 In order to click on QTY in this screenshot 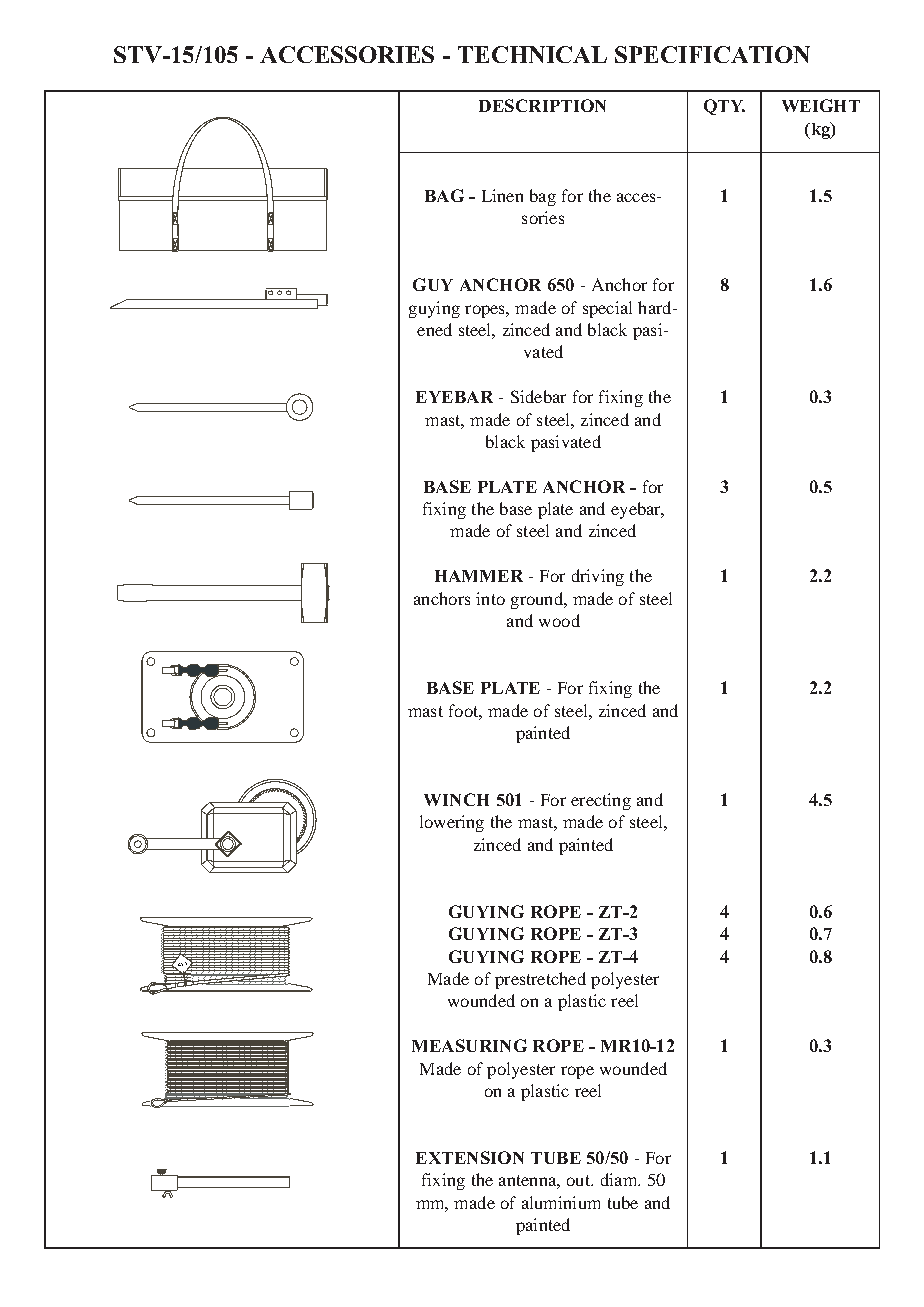, I will do `click(724, 107)`.
